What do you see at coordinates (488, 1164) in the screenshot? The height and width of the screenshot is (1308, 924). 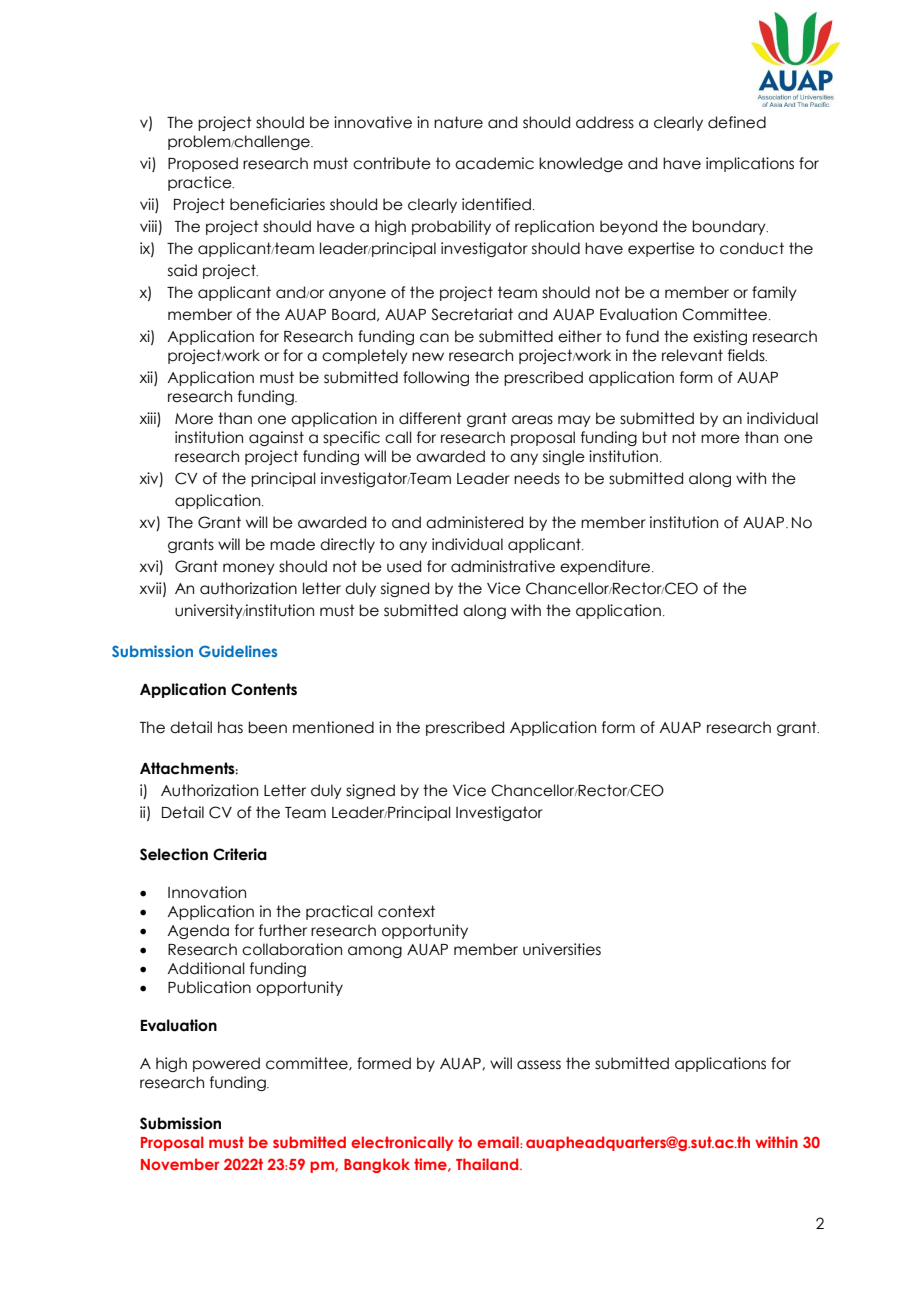 I see `Thailand` at bounding box center [488, 1164].
